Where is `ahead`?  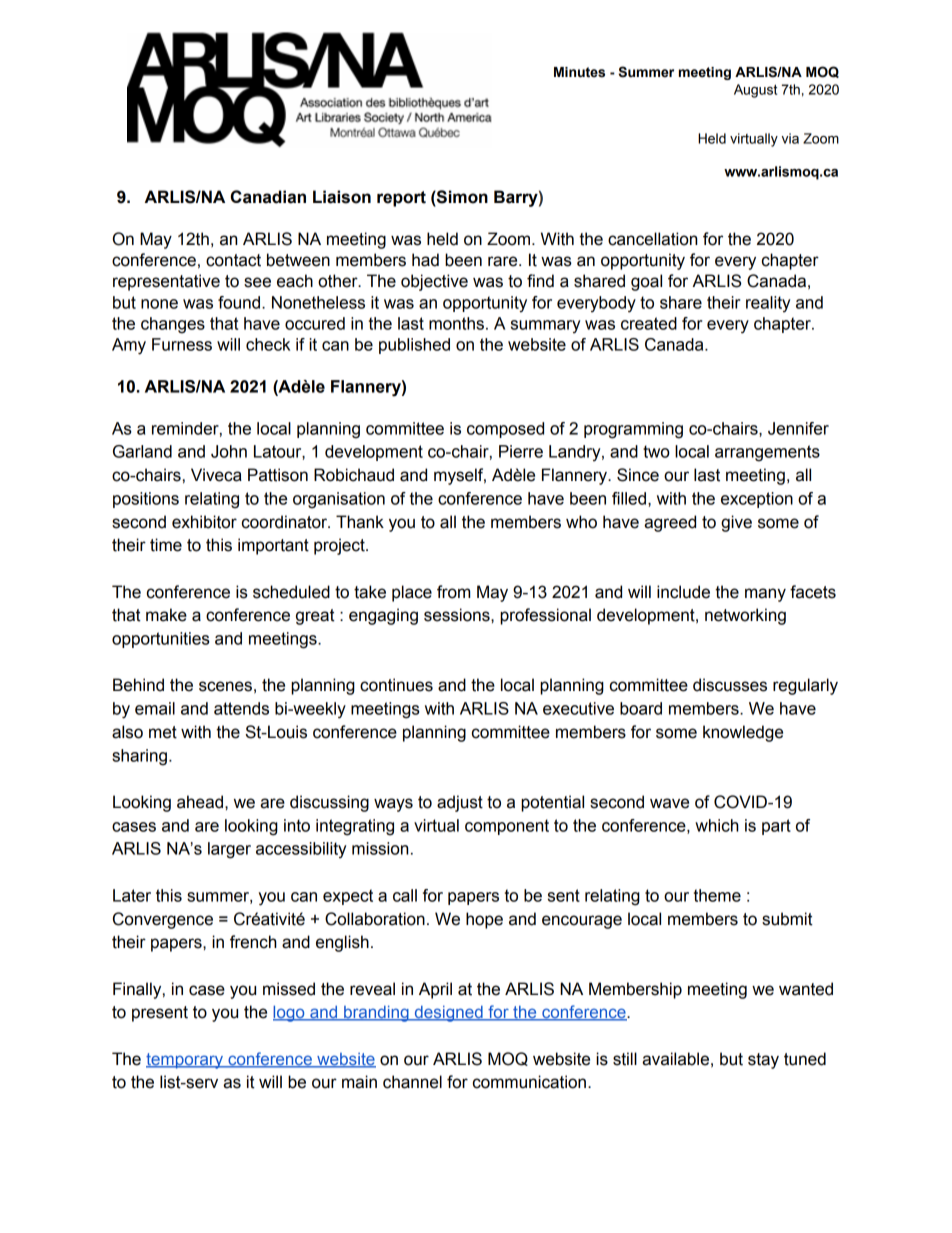
ahead is located at coordinates (200, 802).
